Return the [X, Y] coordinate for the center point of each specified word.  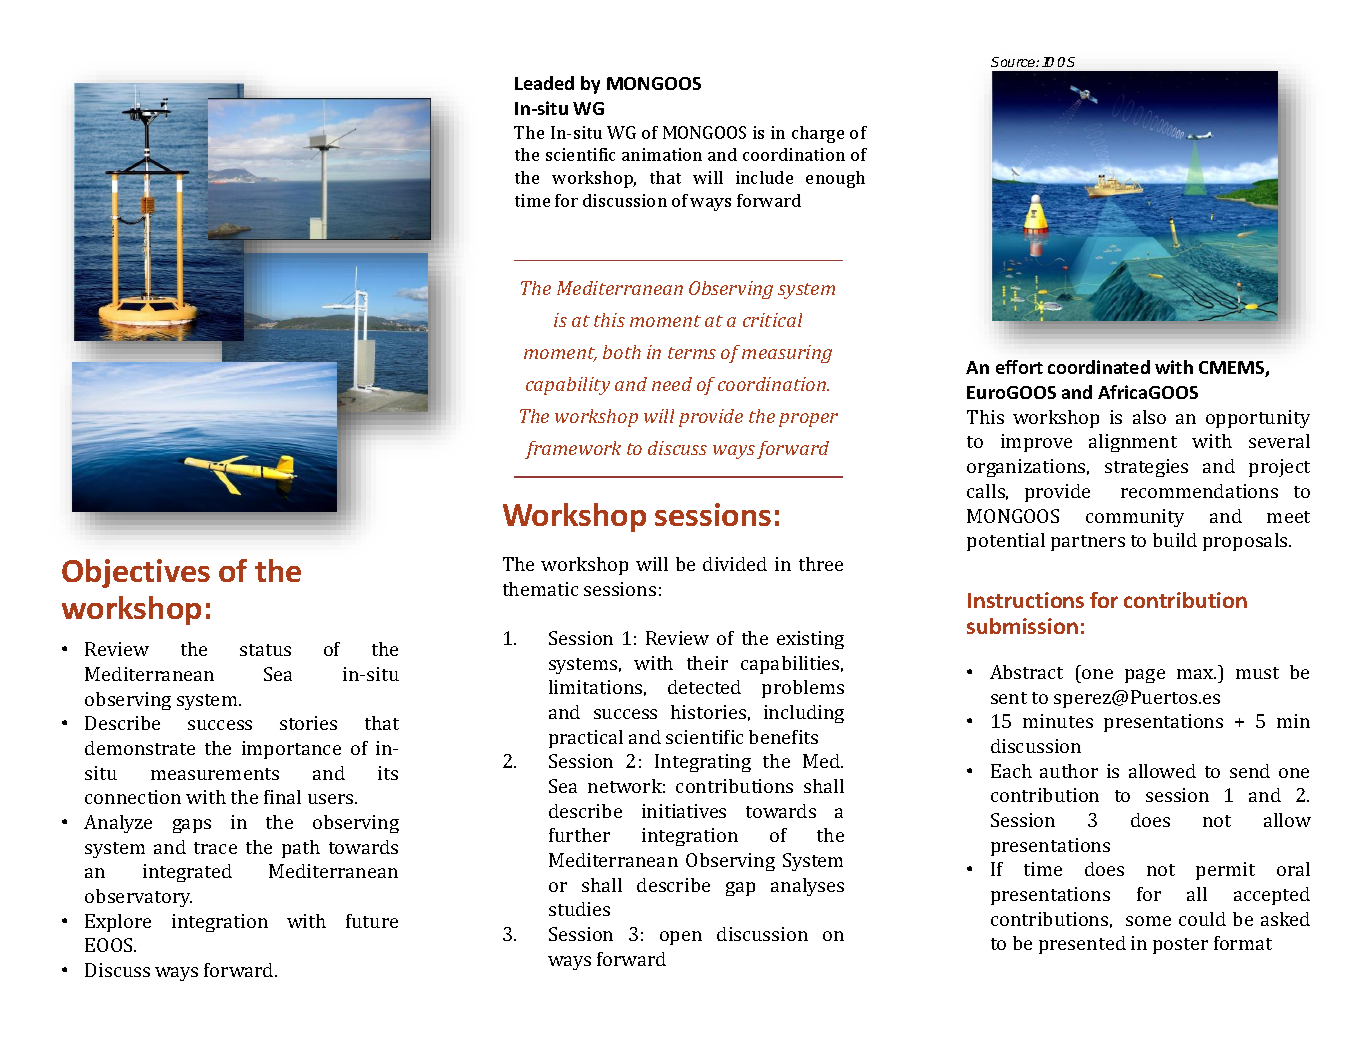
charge [818, 134]
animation [662, 154]
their [707, 663]
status [265, 650]
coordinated [1099, 367]
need [672, 384]
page [1145, 676]
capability [568, 386]
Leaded [544, 83]
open [681, 938]
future [372, 921]
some [1148, 921]
